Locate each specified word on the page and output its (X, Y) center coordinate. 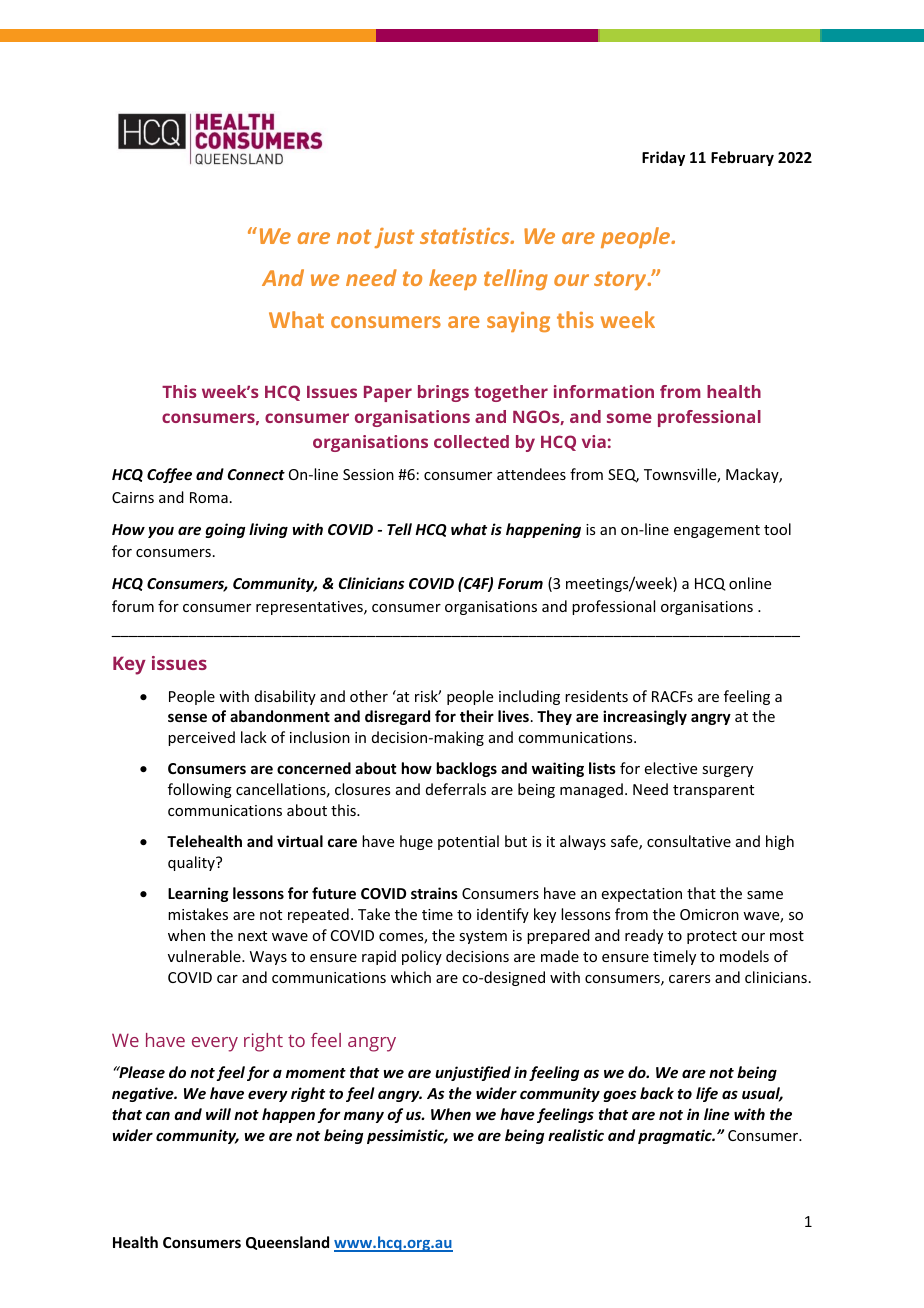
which (411, 977)
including (529, 697)
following (200, 790)
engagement (717, 531)
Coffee (169, 475)
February (742, 158)
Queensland (287, 1243)
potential (468, 842)
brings (443, 393)
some (629, 418)
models (744, 956)
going (225, 530)
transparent (713, 791)
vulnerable (205, 956)
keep (453, 279)
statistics (466, 236)
